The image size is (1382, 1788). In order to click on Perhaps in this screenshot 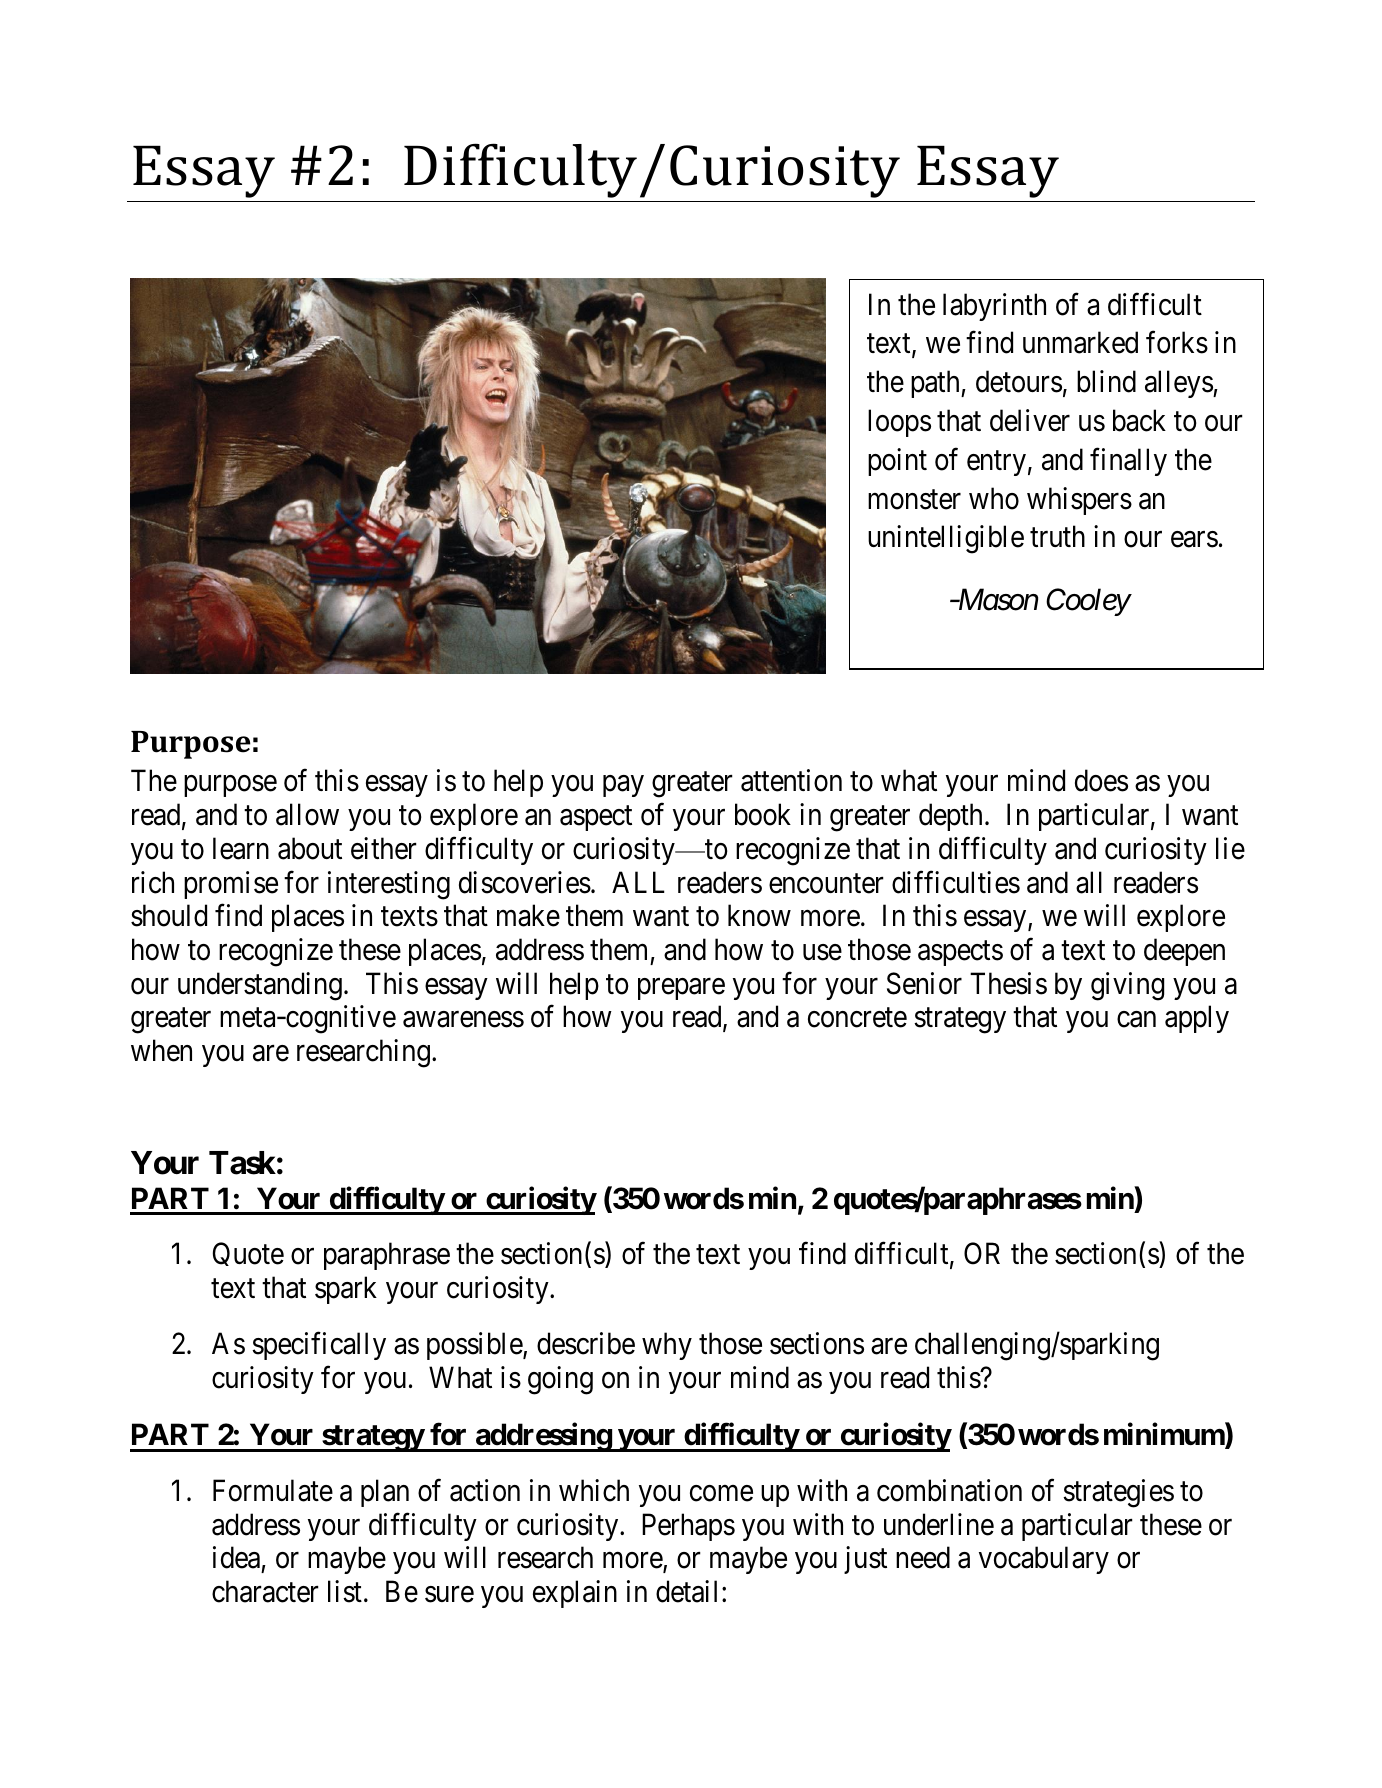, I will do `click(688, 1527)`.
